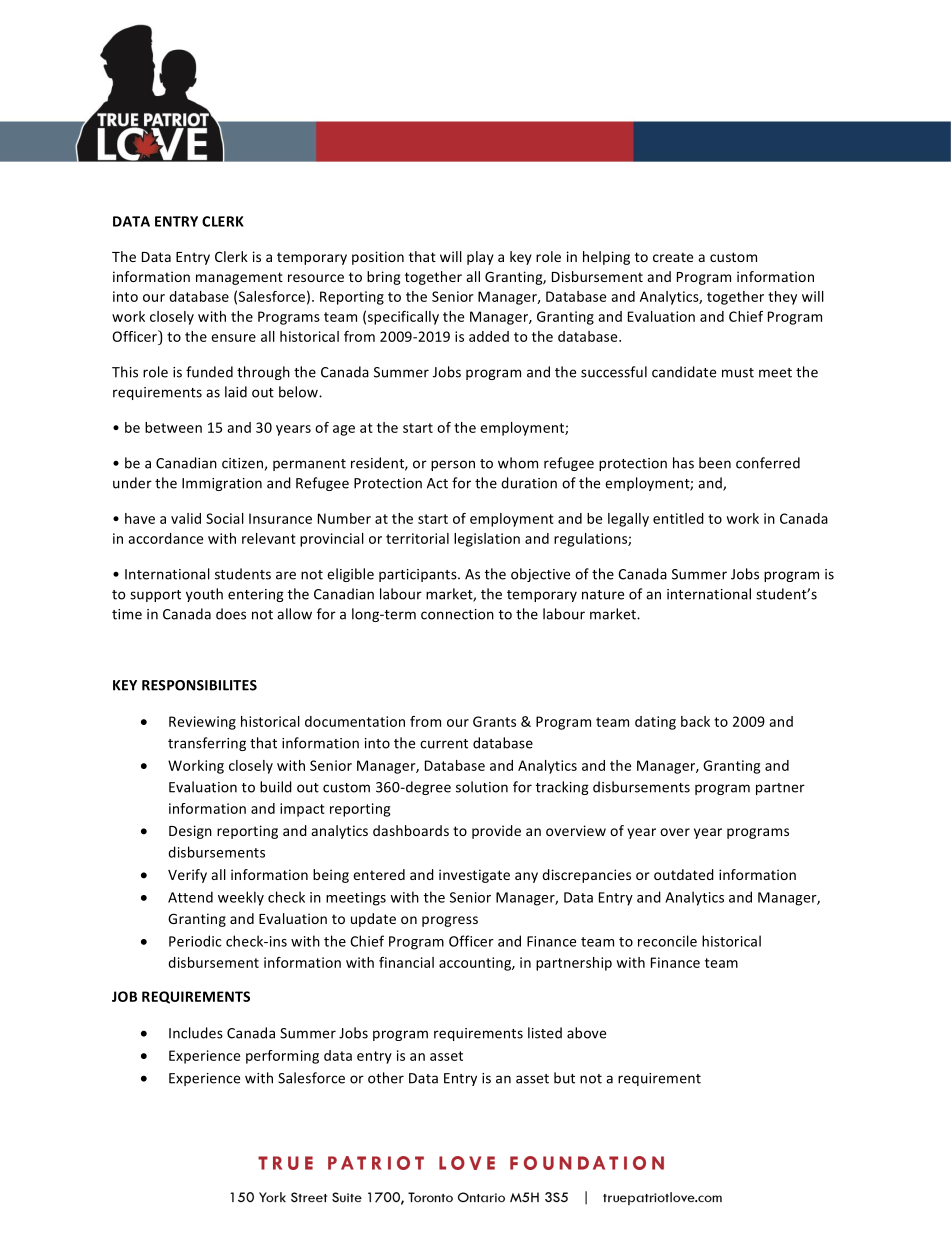  I want to click on connection, so click(457, 614).
